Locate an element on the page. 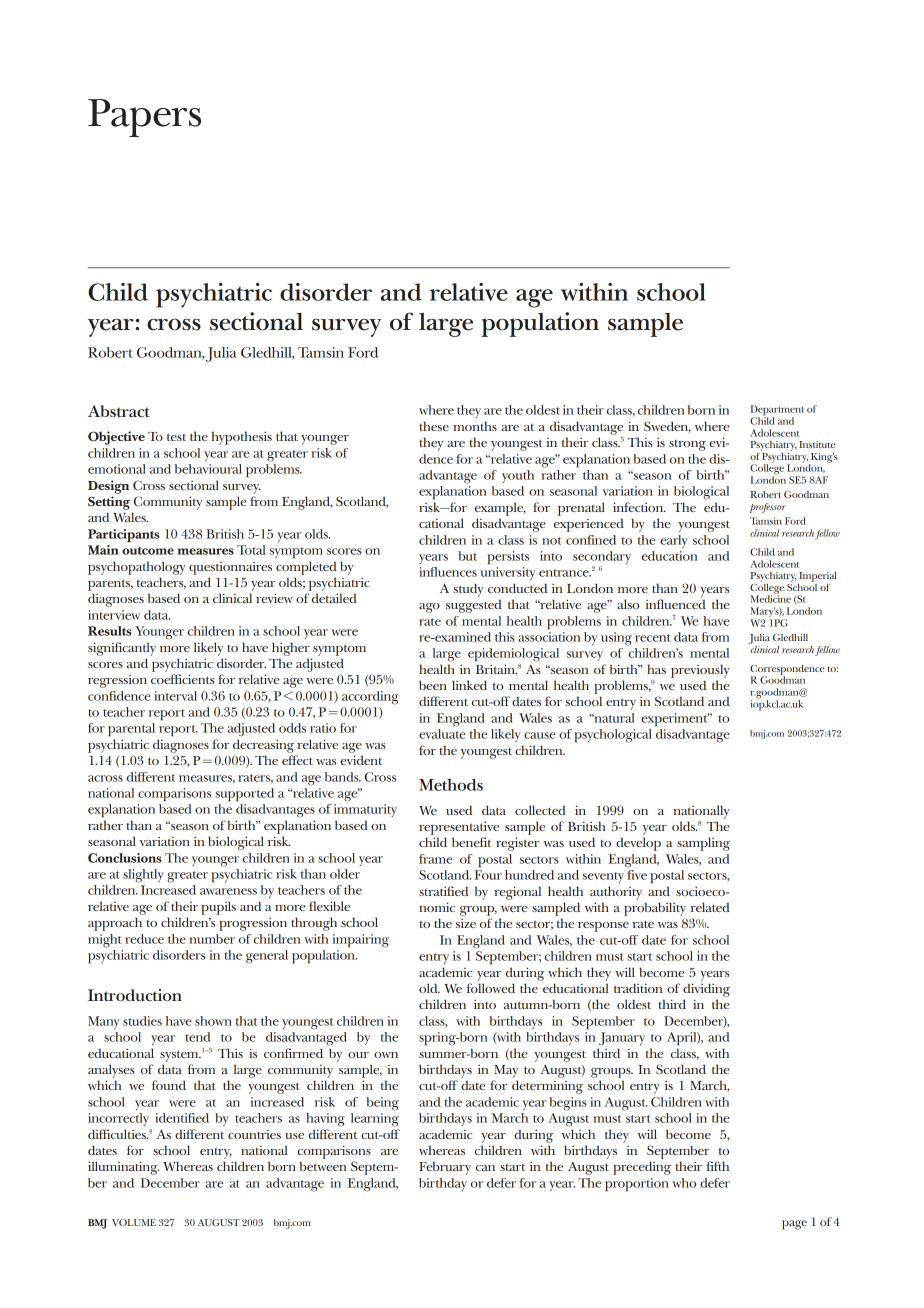 The height and width of the document is (1308, 924). coefficients is located at coordinates (183, 679).
